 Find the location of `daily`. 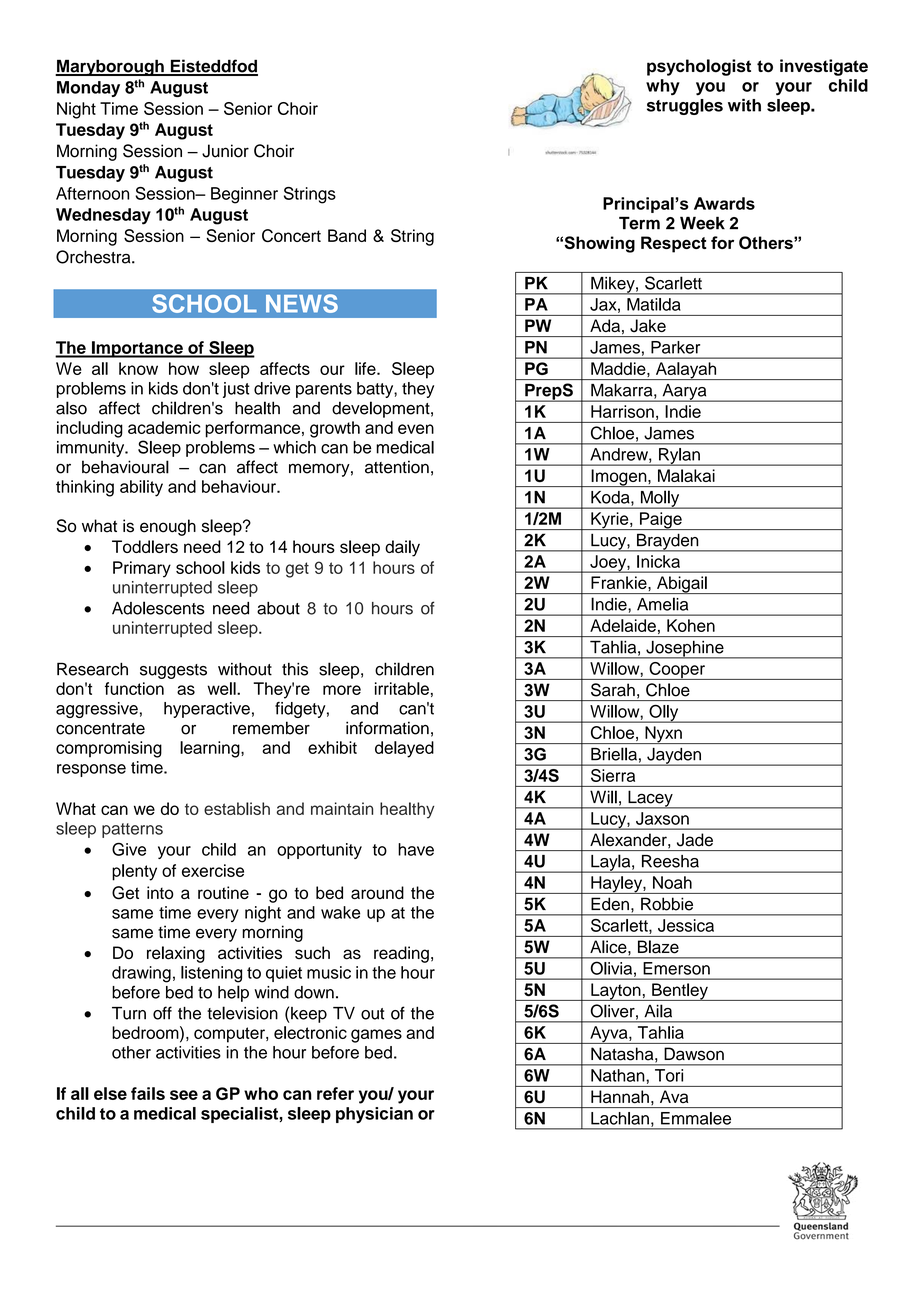

daily is located at coordinates (402, 548).
